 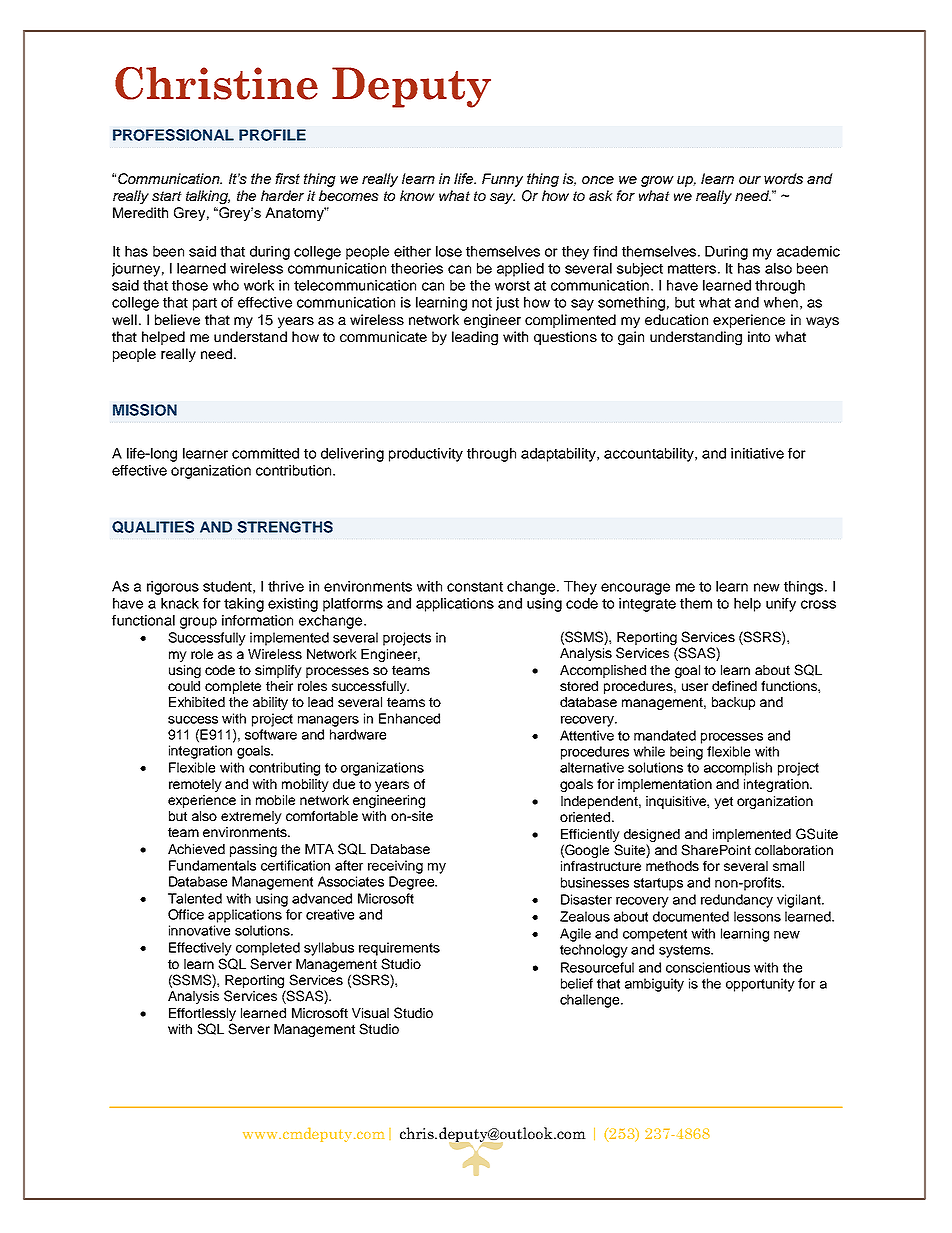 What do you see at coordinates (502, 180) in the screenshot?
I see `Funny` at bounding box center [502, 180].
